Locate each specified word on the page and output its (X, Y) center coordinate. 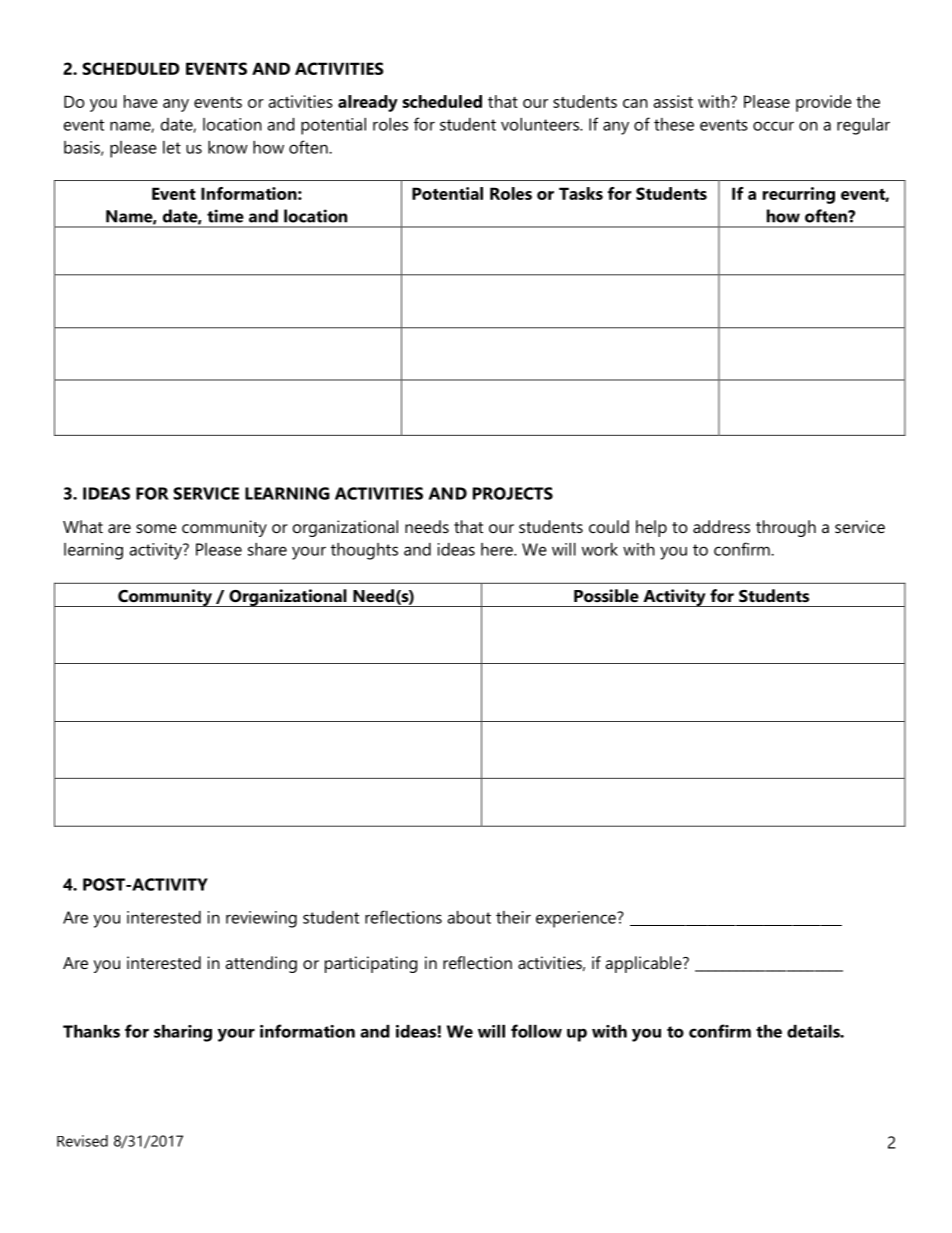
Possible (606, 595)
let (172, 147)
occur (773, 126)
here (498, 549)
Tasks (581, 193)
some (156, 528)
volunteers (541, 124)
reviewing (261, 919)
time (225, 216)
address (721, 526)
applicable (644, 964)
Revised (82, 1141)
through (786, 528)
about (469, 917)
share (267, 549)
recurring (799, 195)
